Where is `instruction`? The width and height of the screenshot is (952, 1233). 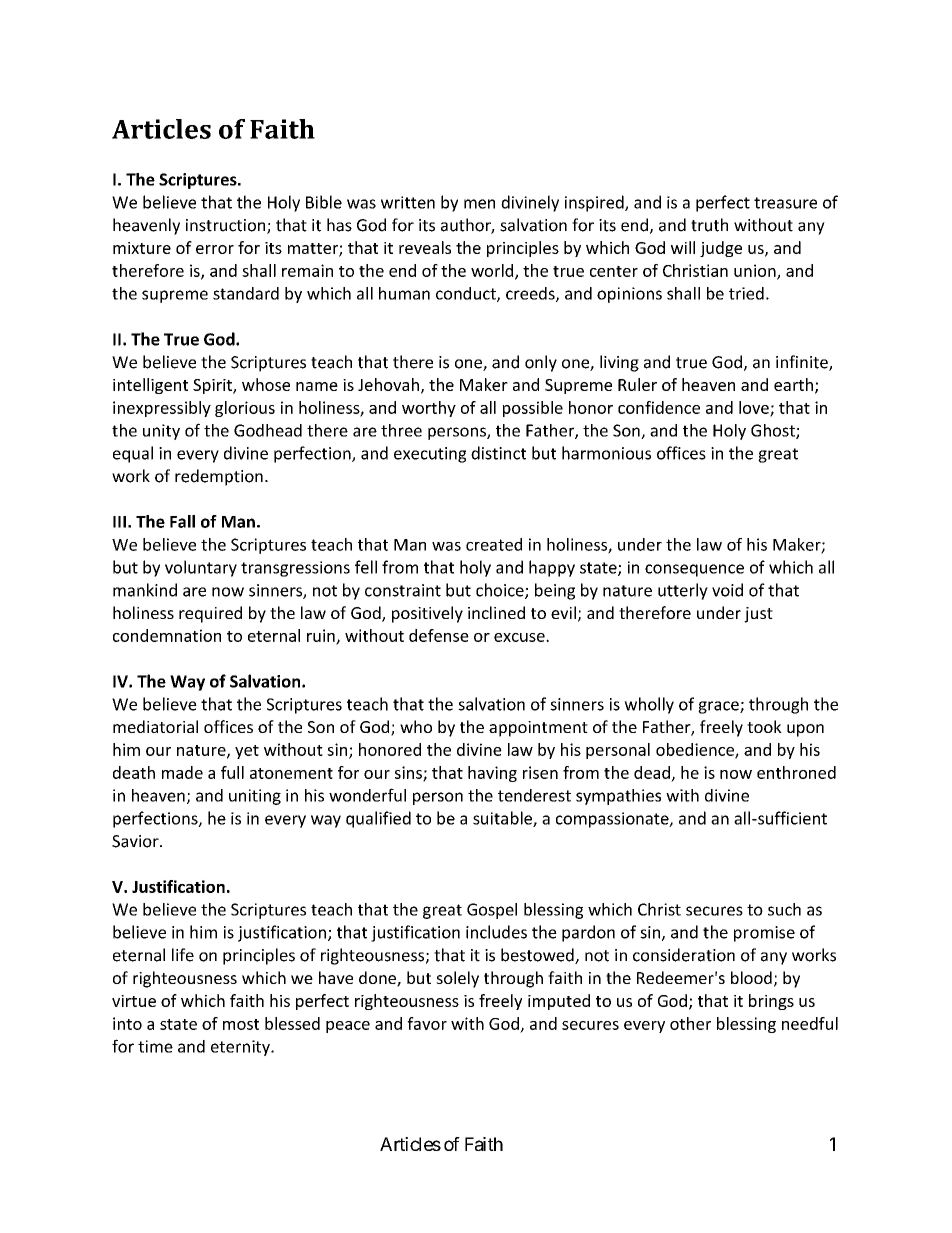
instruction is located at coordinates (227, 226).
